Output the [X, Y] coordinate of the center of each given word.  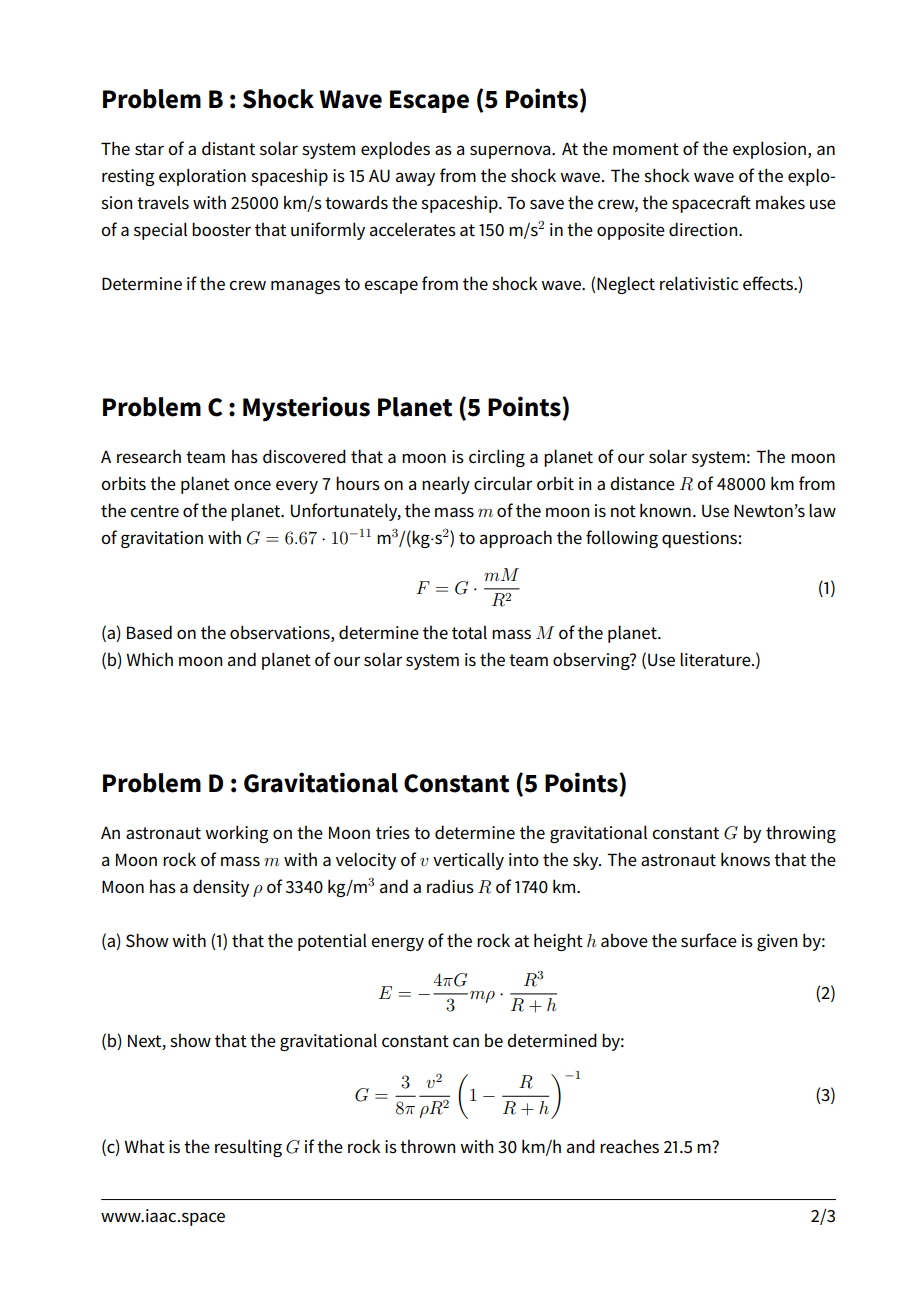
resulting [248, 1148]
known [665, 510]
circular [503, 483]
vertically [468, 861]
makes [780, 202]
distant [228, 148]
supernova [511, 152]
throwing [801, 834]
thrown [427, 1146]
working [236, 834]
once [252, 485]
